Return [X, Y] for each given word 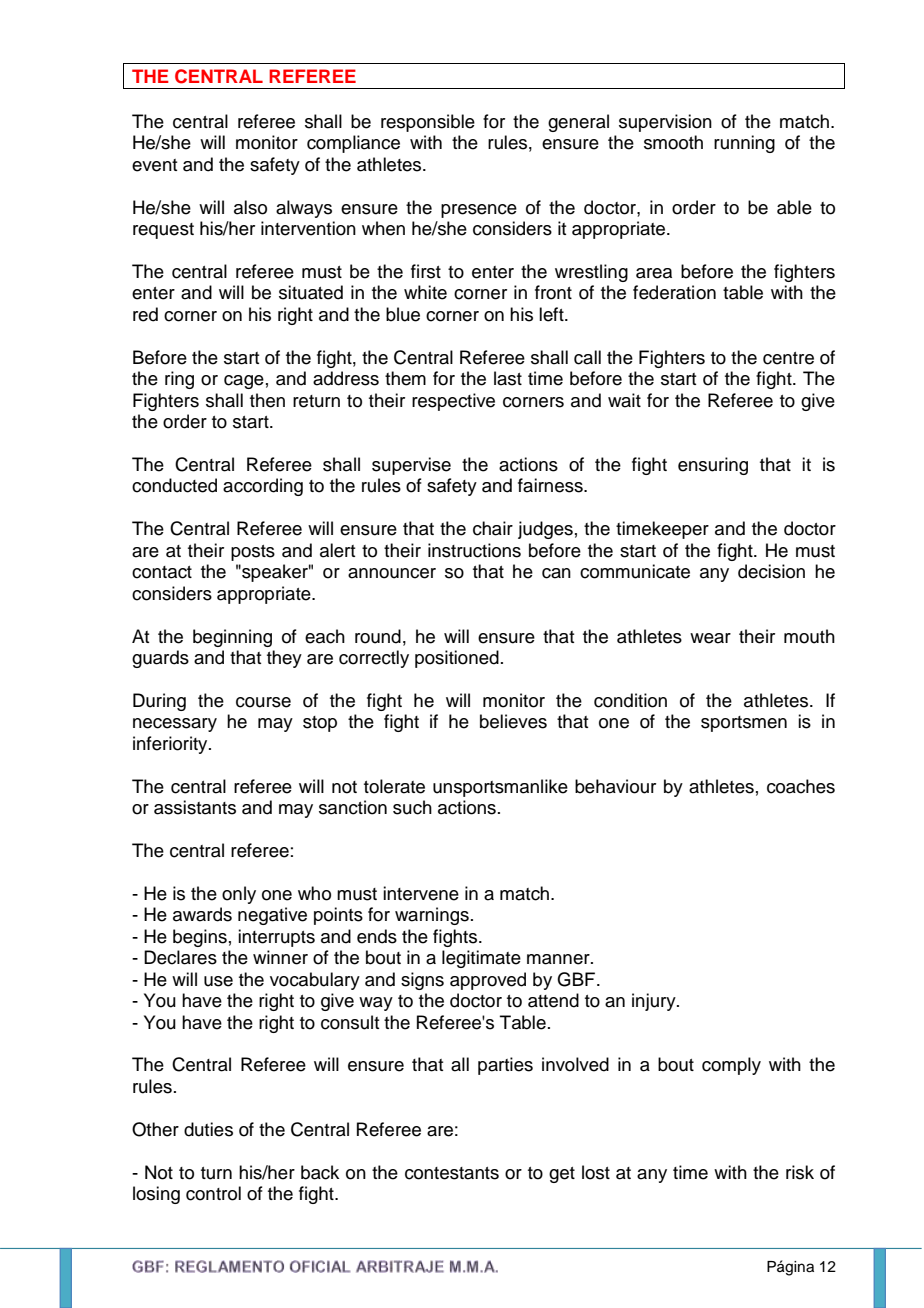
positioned [457, 659]
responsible [428, 123]
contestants [452, 1173]
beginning [232, 638]
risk [800, 1172]
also [250, 207]
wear [710, 638]
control [213, 1193]
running [744, 144]
